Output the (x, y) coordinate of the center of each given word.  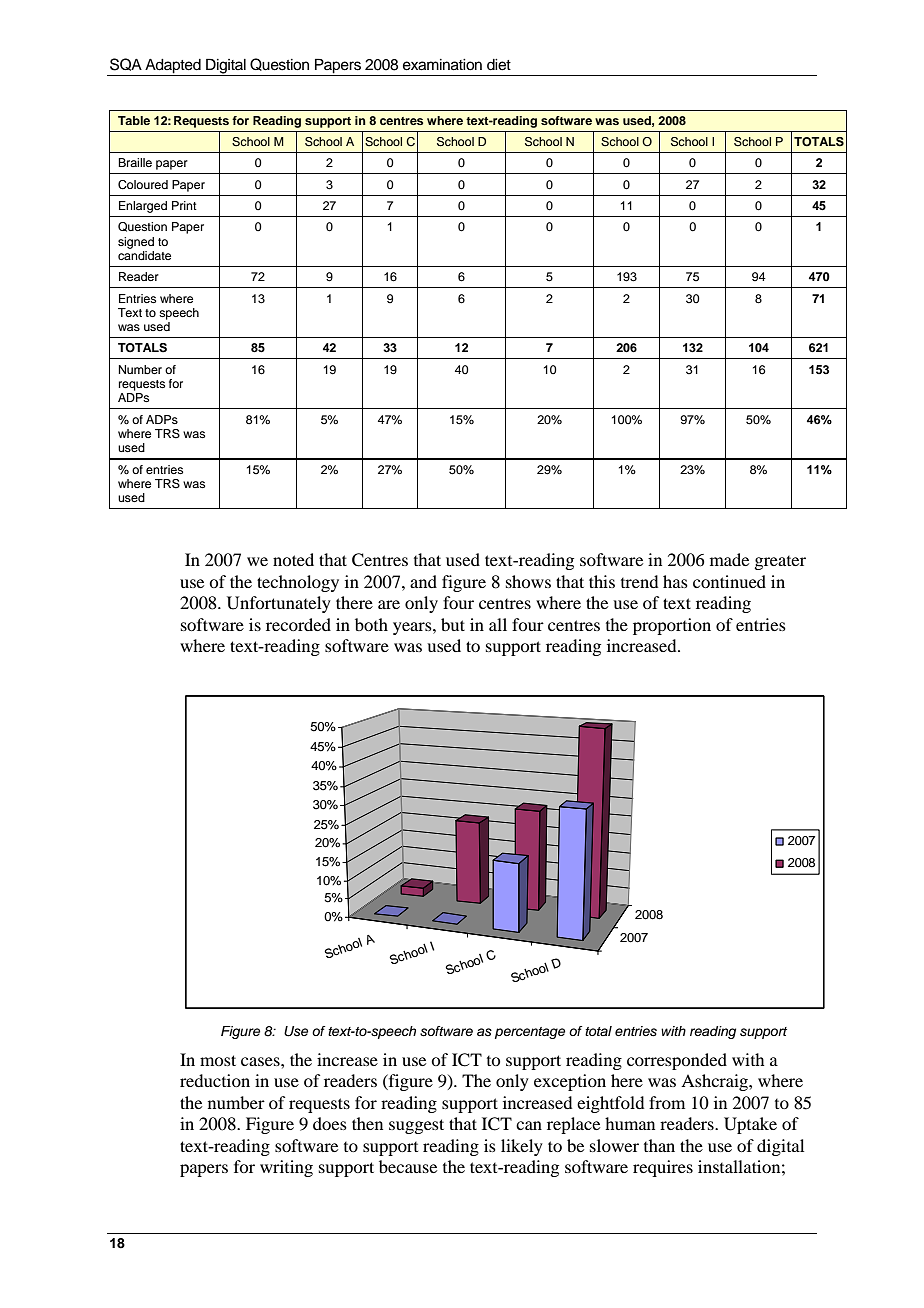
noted (293, 559)
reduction (215, 1080)
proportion (672, 626)
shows (528, 581)
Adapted (173, 67)
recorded (298, 624)
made (729, 559)
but (453, 624)
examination (442, 65)
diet (499, 65)
